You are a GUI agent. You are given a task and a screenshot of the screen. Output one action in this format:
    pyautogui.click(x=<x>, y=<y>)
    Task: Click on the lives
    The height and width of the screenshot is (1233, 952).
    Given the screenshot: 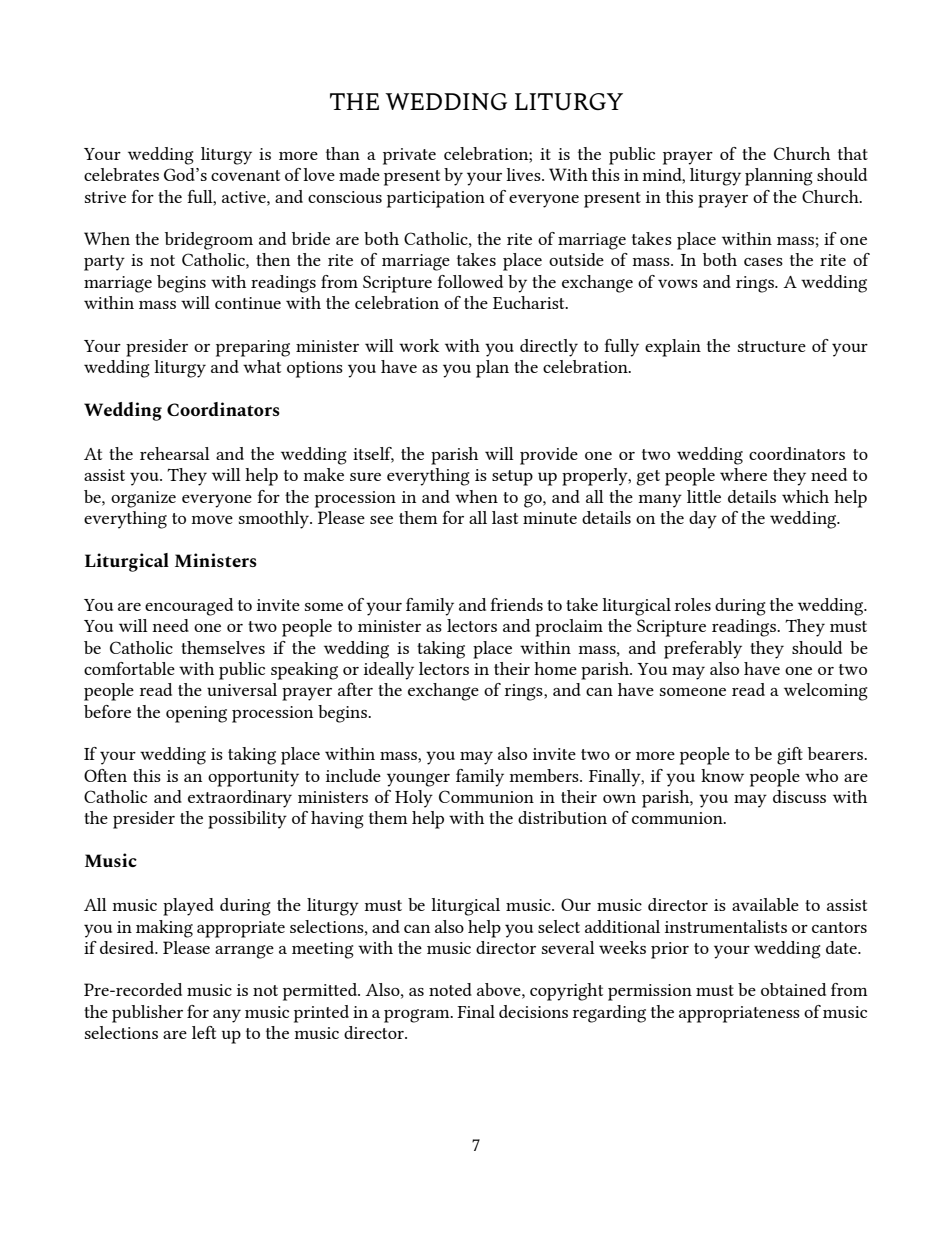 What is the action you would take?
    pyautogui.click(x=524, y=174)
